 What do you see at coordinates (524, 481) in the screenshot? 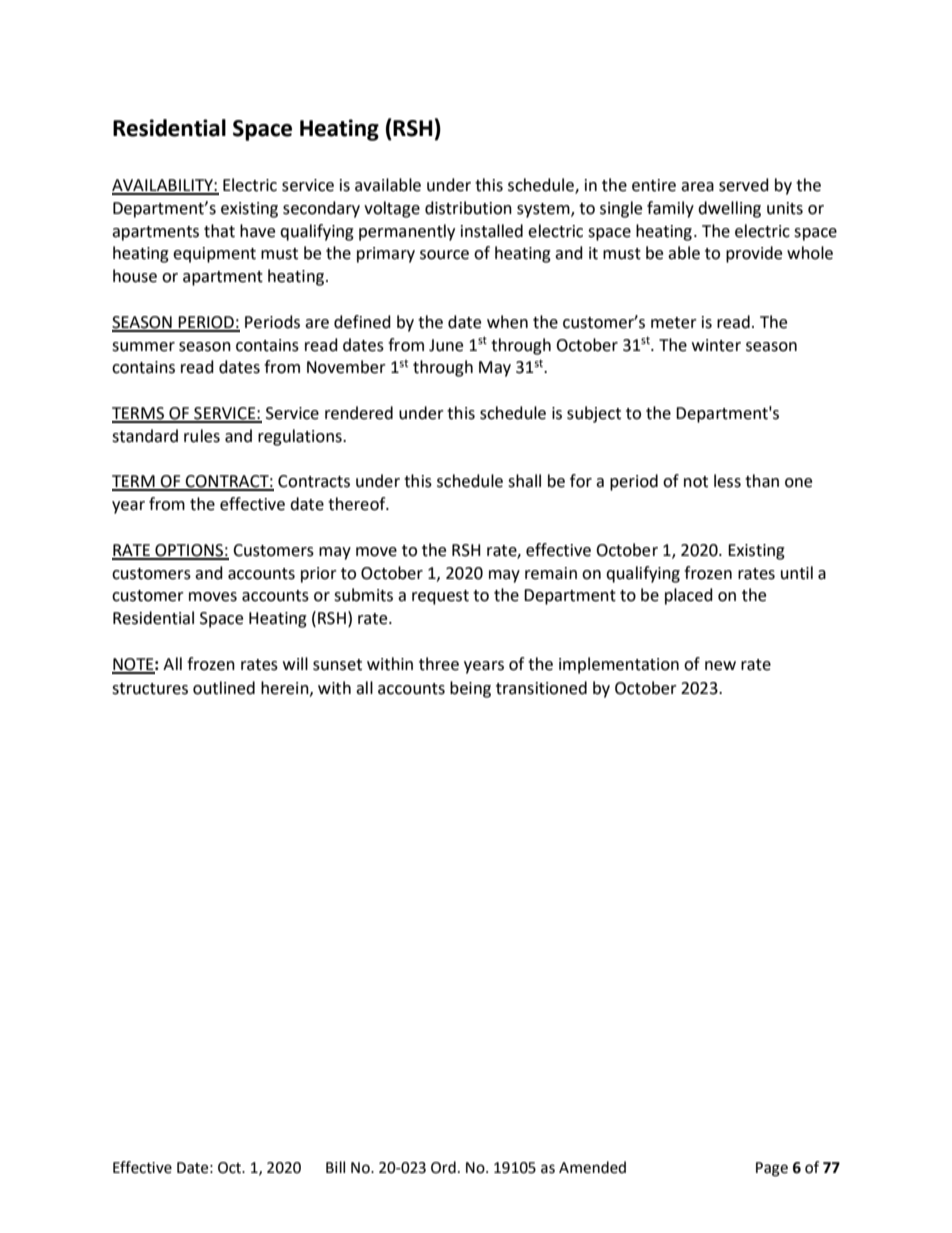
I see `shall` at bounding box center [524, 481].
